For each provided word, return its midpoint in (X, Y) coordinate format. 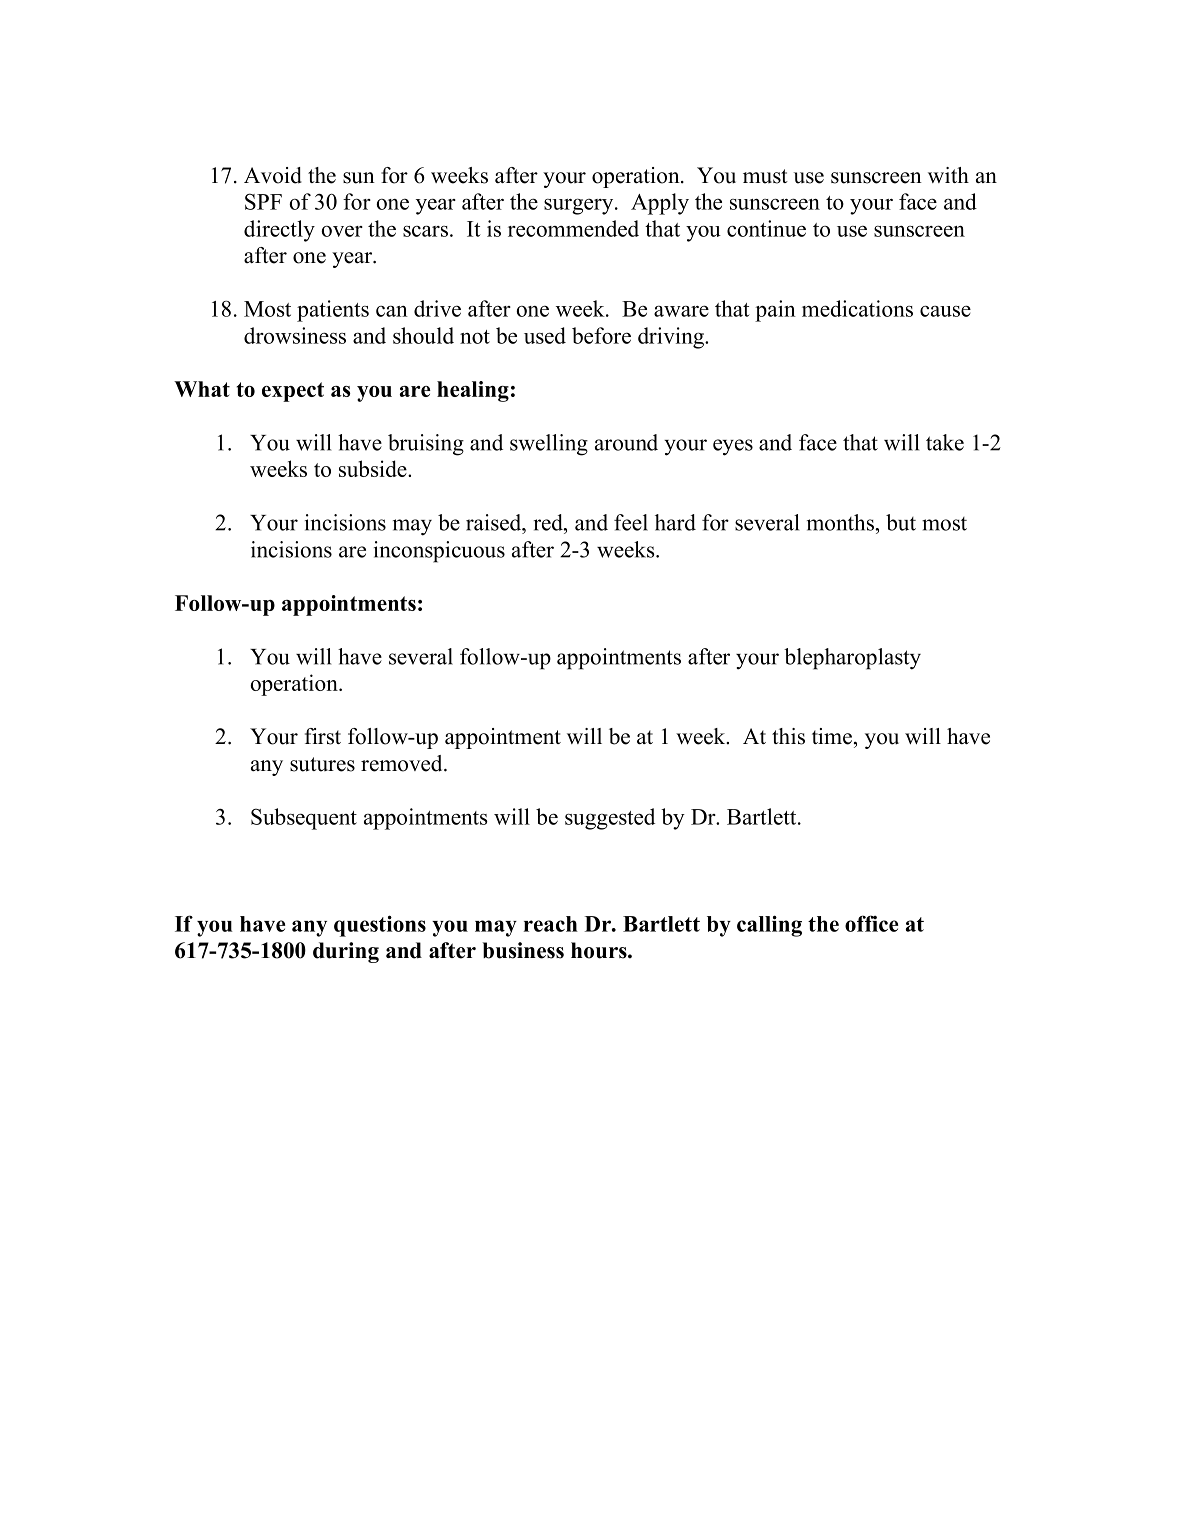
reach (551, 924)
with (948, 175)
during (346, 952)
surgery (580, 206)
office (872, 923)
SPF (263, 201)
